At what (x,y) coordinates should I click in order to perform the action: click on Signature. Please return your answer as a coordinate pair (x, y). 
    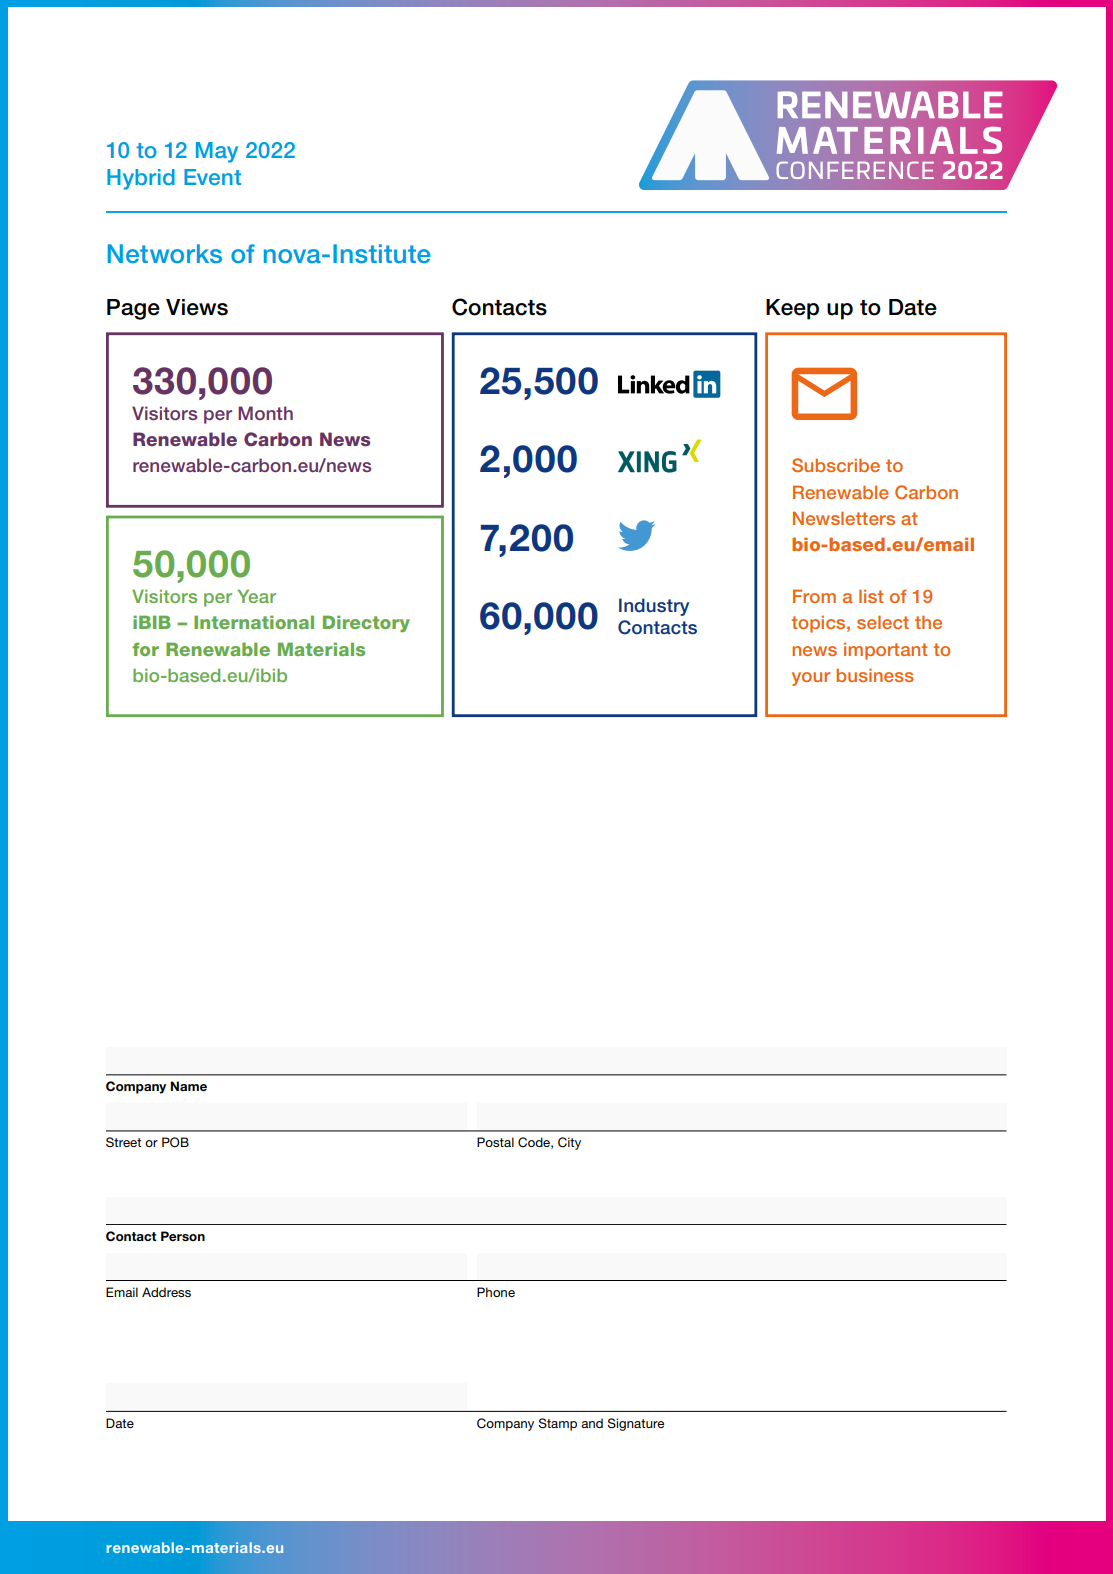
    Looking at the image, I should click on (635, 1424).
